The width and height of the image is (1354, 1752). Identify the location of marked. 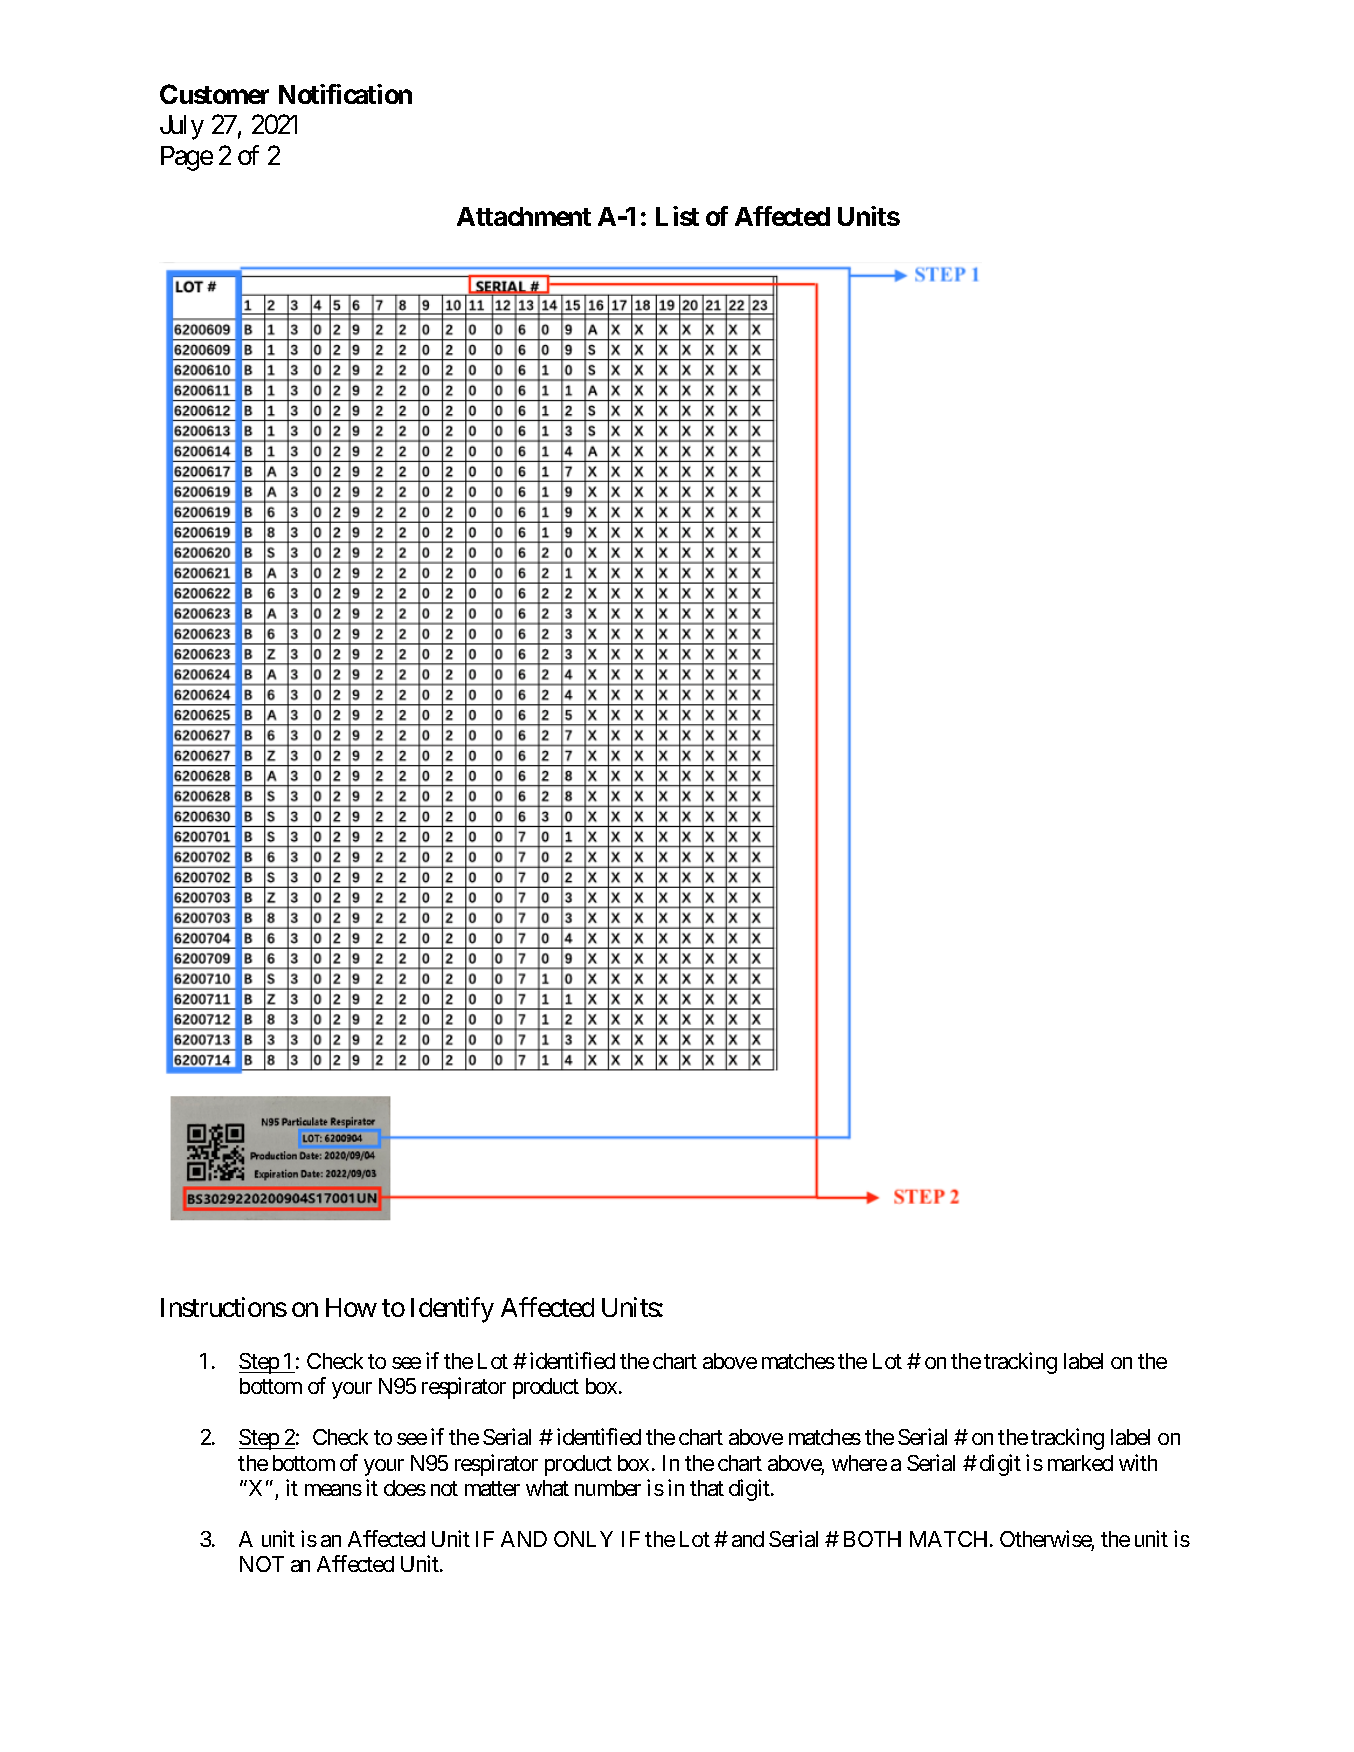
(1080, 1463).
